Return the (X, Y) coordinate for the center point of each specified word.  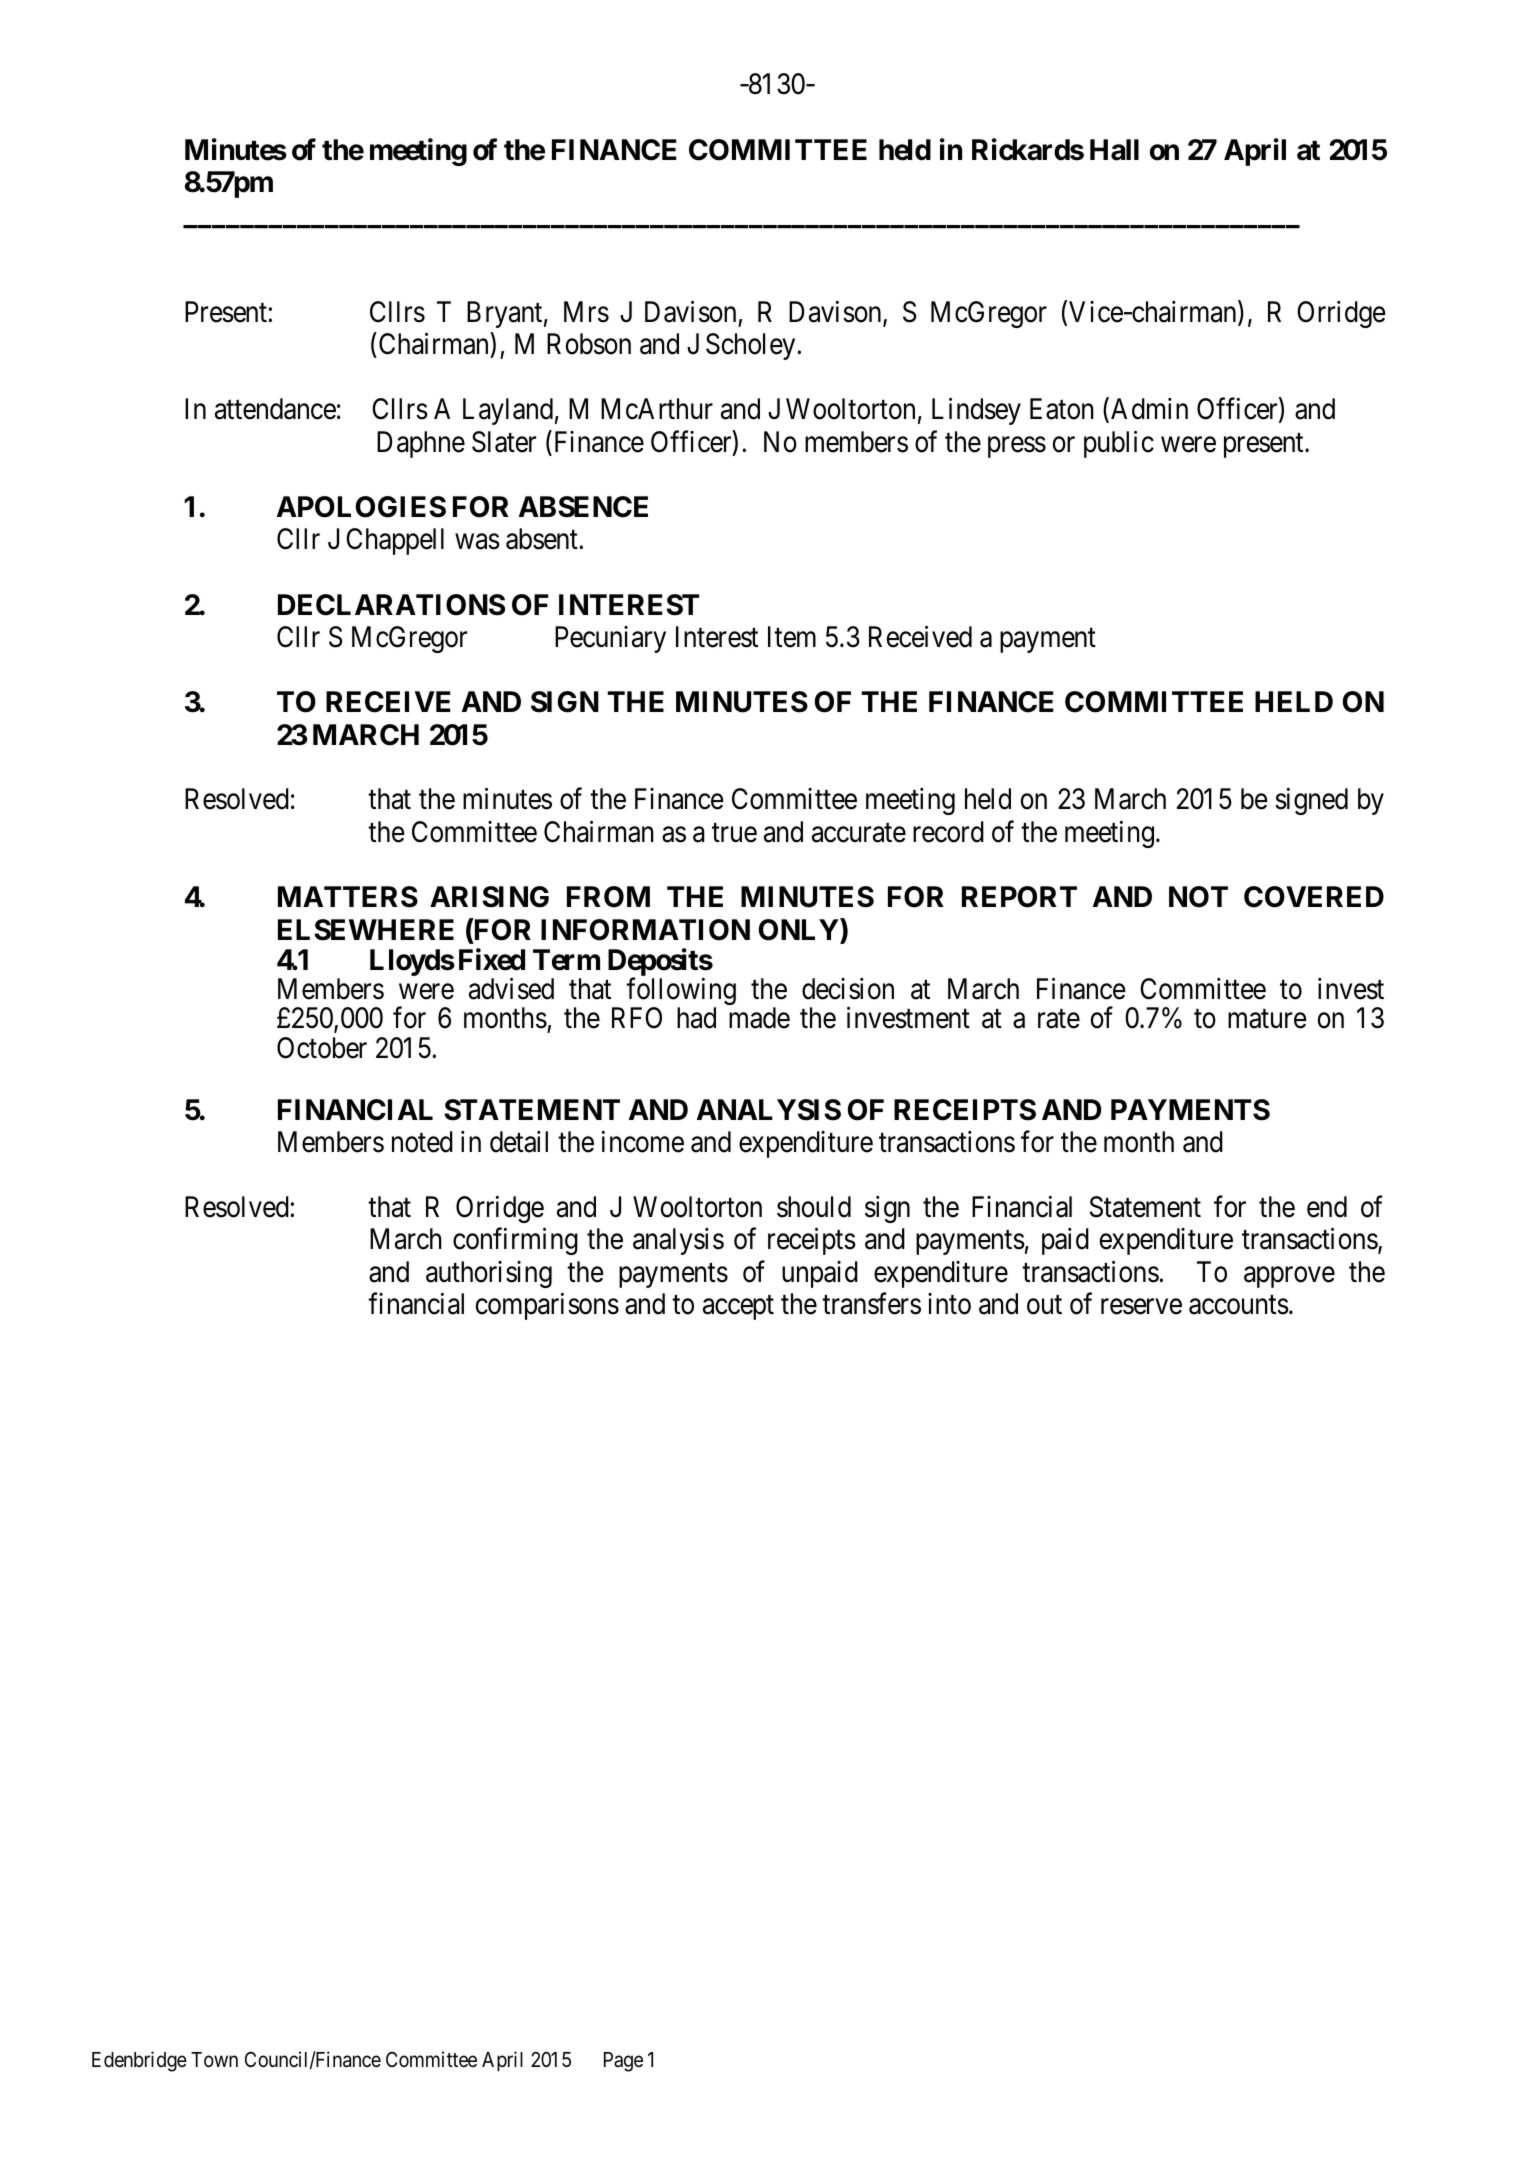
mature (1267, 1019)
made (759, 1018)
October (322, 1048)
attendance (275, 409)
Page (623, 2062)
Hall (1114, 150)
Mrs (586, 312)
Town (214, 2059)
